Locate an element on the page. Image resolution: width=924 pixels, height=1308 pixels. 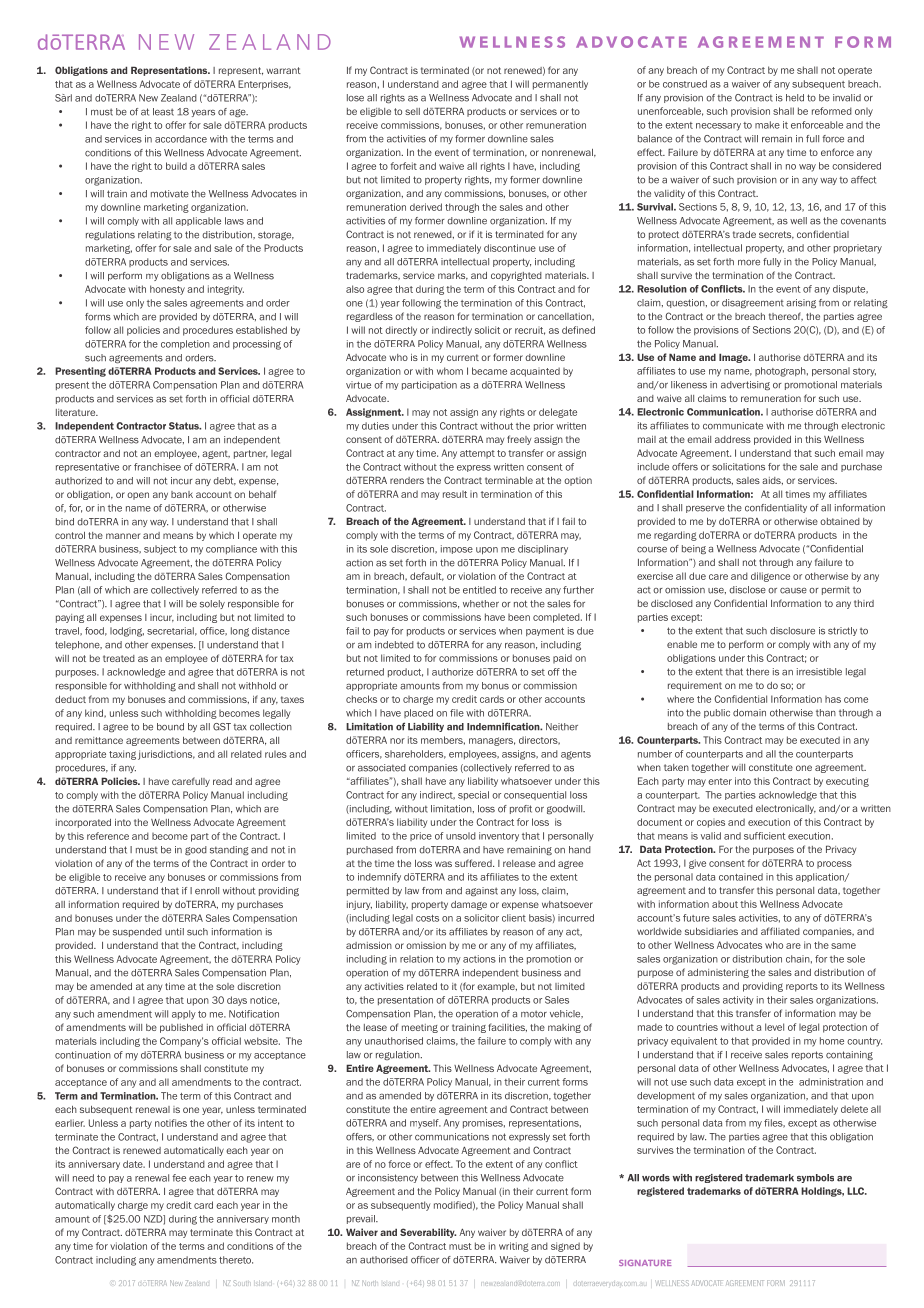
make is located at coordinates (767, 125).
